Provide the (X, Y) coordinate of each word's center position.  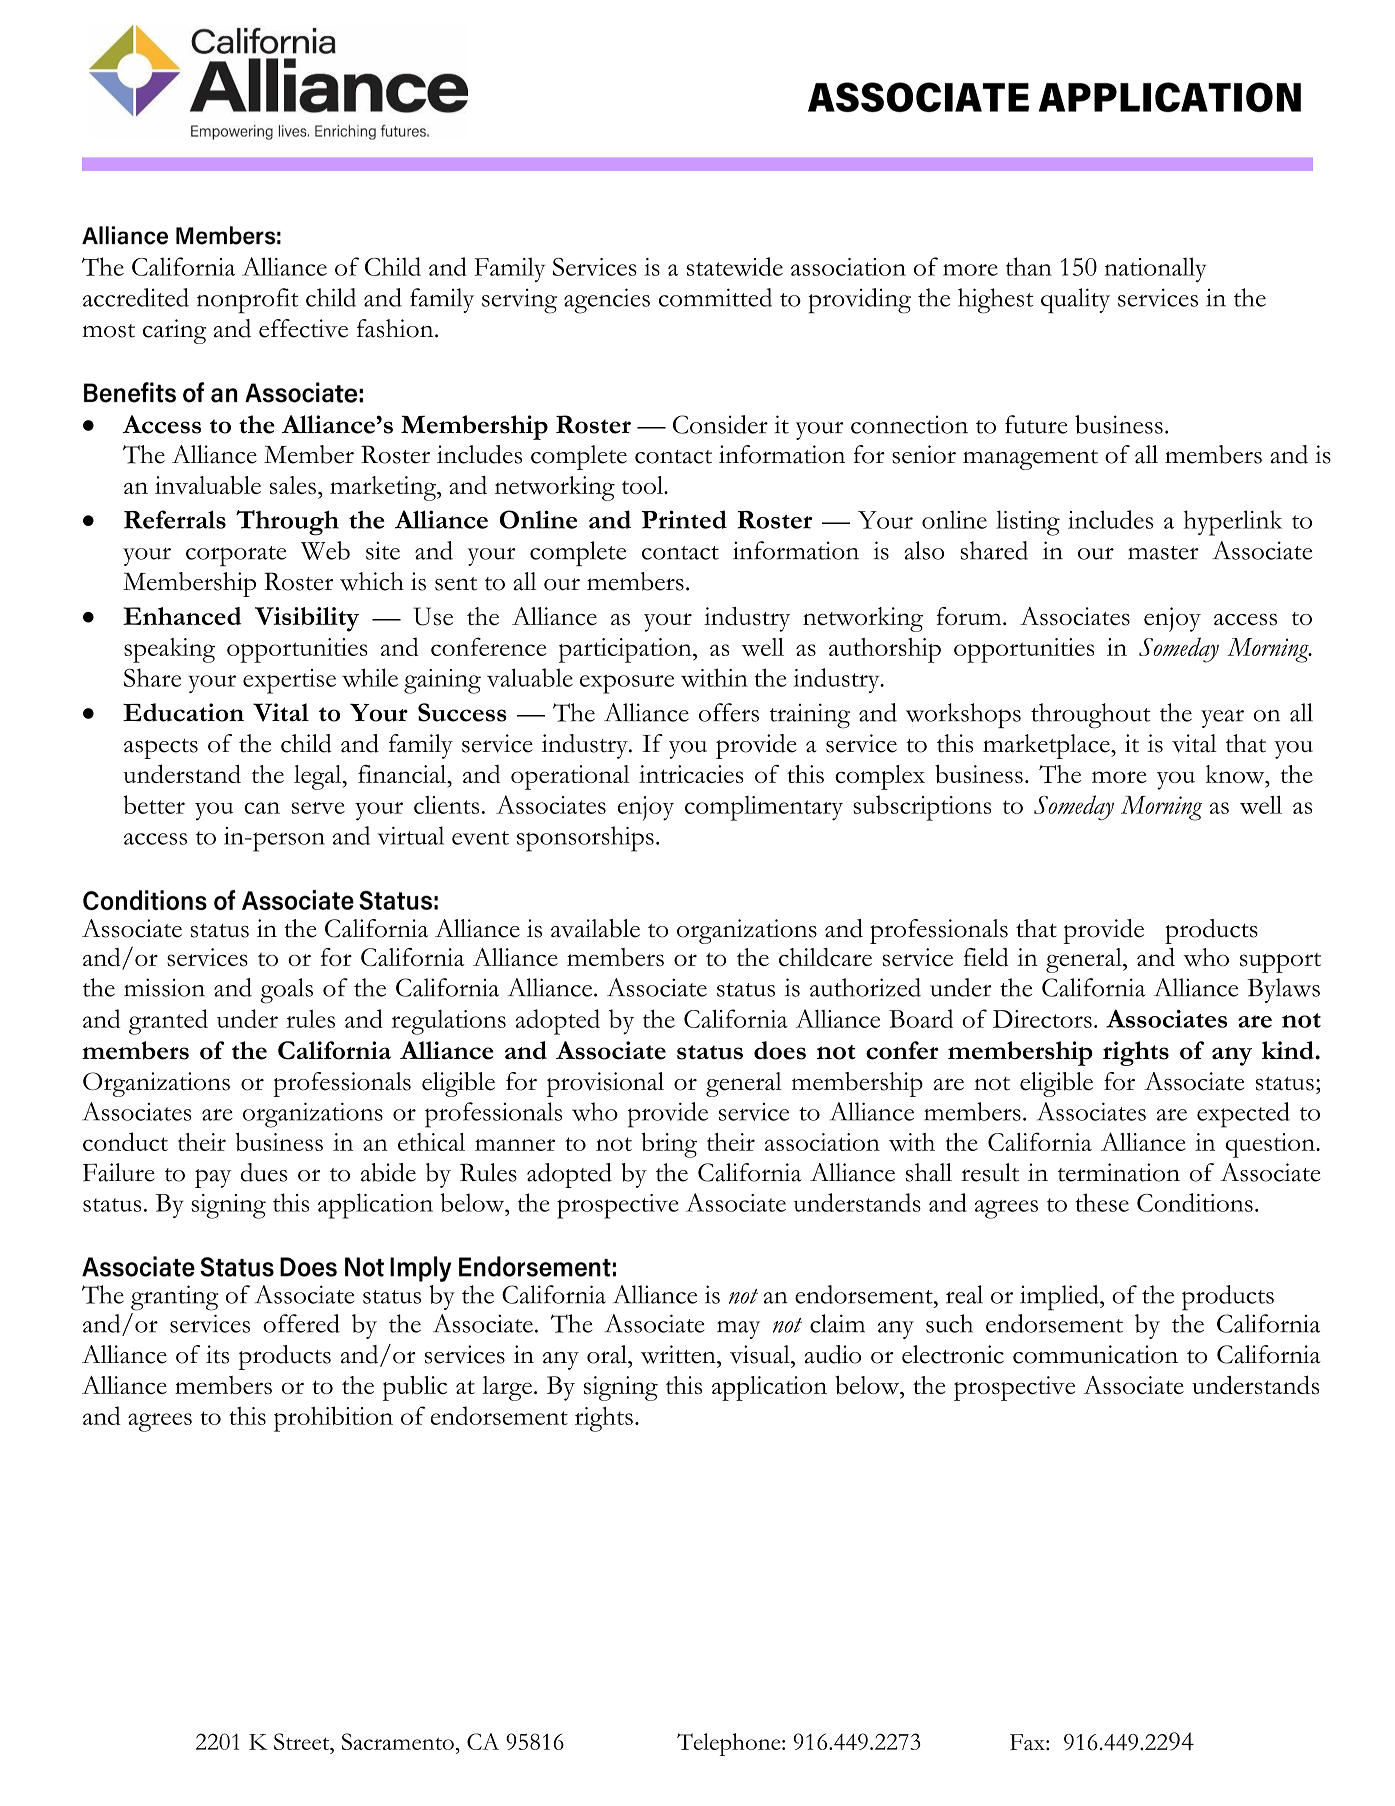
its (217, 1354)
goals (286, 991)
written (679, 1354)
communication (1095, 1354)
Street (303, 1741)
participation (626, 650)
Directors (1042, 1019)
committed (715, 297)
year (1222, 719)
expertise (289, 681)
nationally (1156, 269)
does (780, 1050)
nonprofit (248, 301)
